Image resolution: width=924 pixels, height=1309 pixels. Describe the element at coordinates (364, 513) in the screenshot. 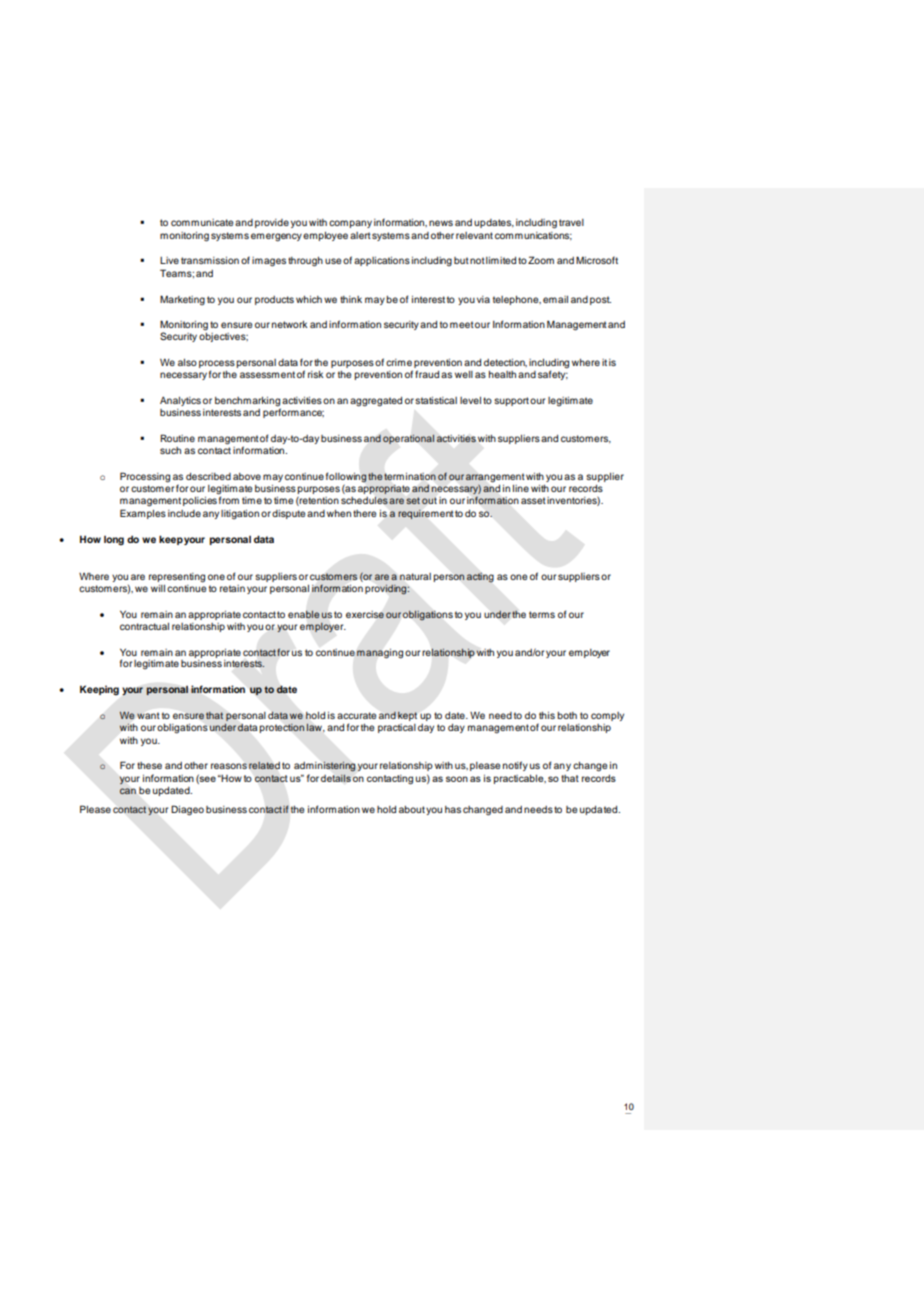

I see `there` at that location.
